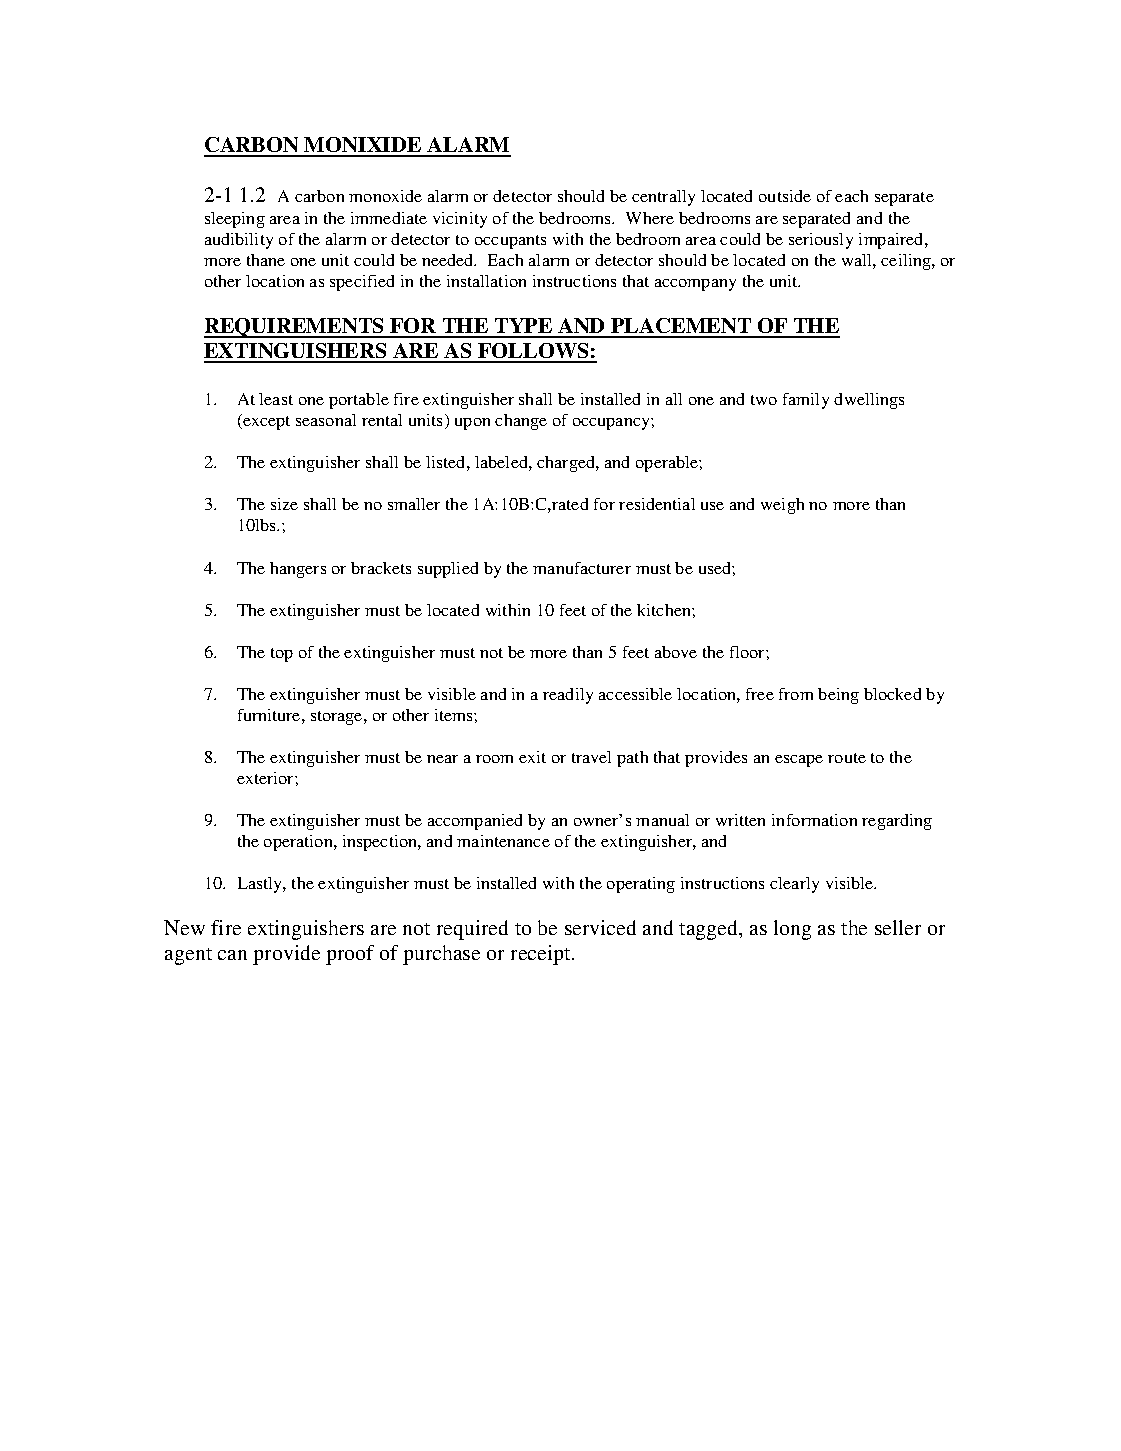 The height and width of the screenshot is (1451, 1121). What do you see at coordinates (510, 242) in the screenshot?
I see `occupants` at bounding box center [510, 242].
